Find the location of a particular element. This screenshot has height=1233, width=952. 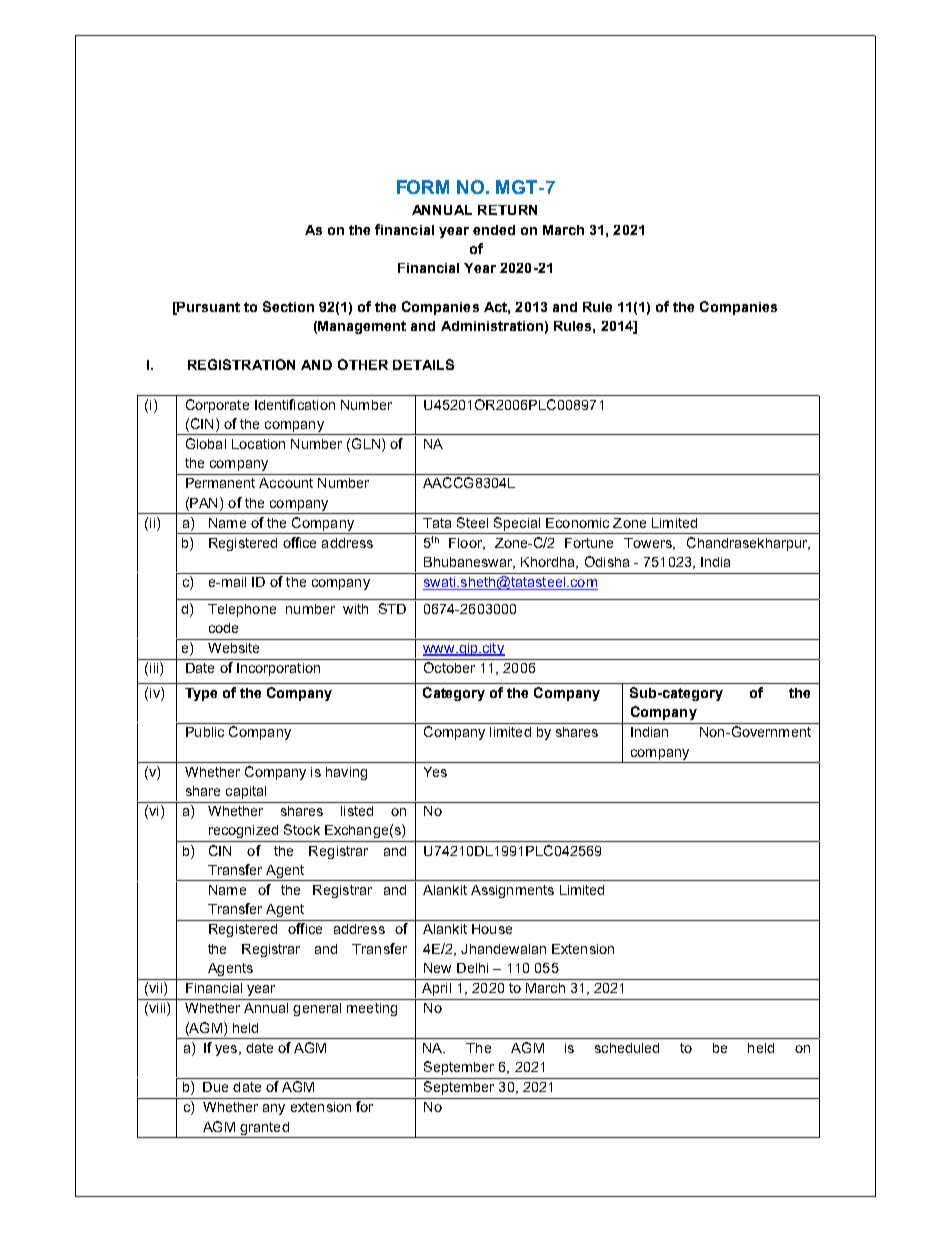

Website is located at coordinates (233, 648).
